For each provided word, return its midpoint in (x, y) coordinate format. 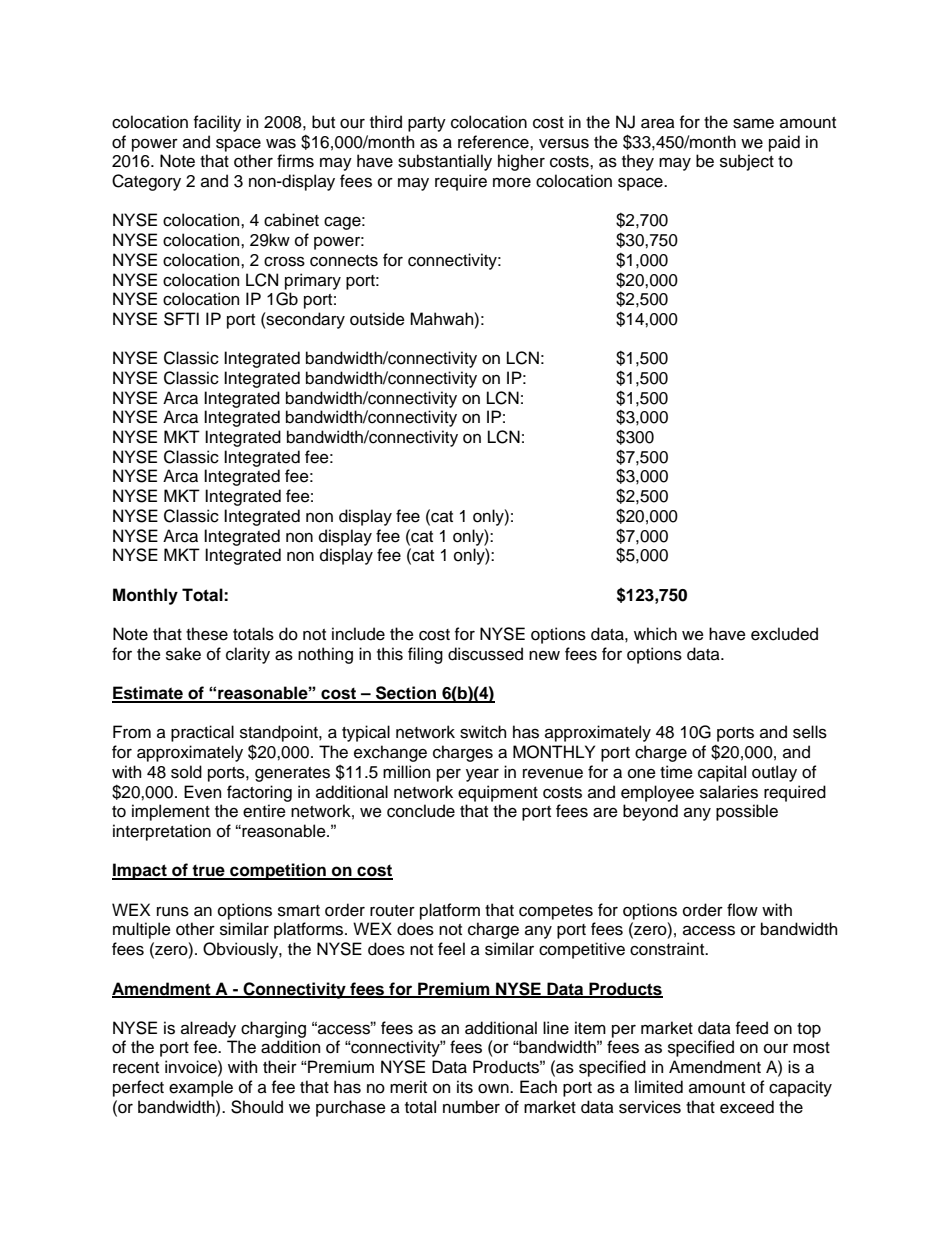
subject (747, 162)
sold (186, 772)
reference (494, 142)
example (201, 1088)
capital (722, 773)
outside (377, 319)
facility (217, 123)
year (482, 775)
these (207, 634)
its (465, 1087)
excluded (784, 634)
